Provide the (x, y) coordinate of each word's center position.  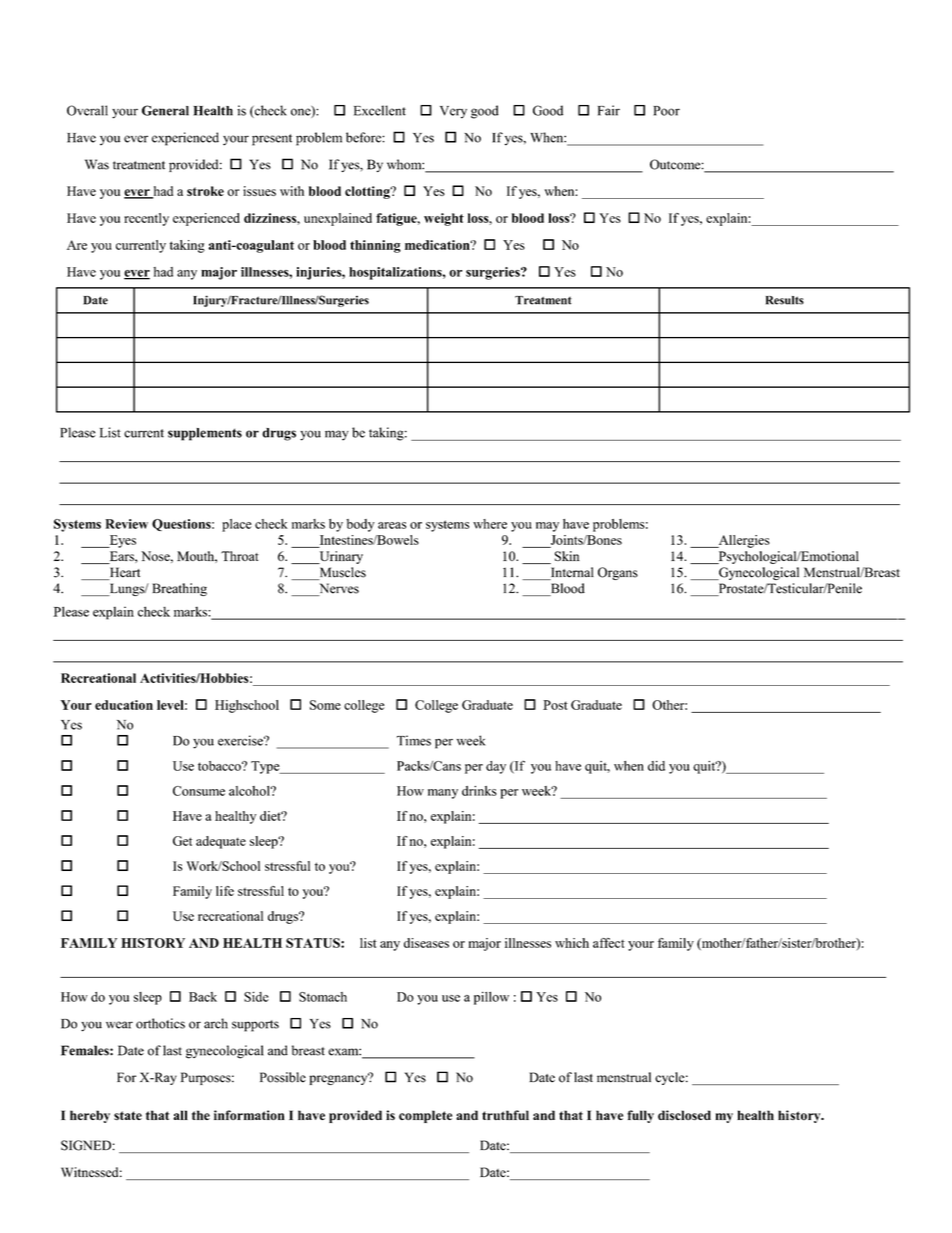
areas (392, 525)
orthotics (160, 1023)
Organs (618, 573)
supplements (205, 434)
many (443, 794)
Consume (199, 791)
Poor (666, 111)
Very (453, 112)
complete (425, 1116)
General (165, 110)
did (656, 766)
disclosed (684, 1115)
